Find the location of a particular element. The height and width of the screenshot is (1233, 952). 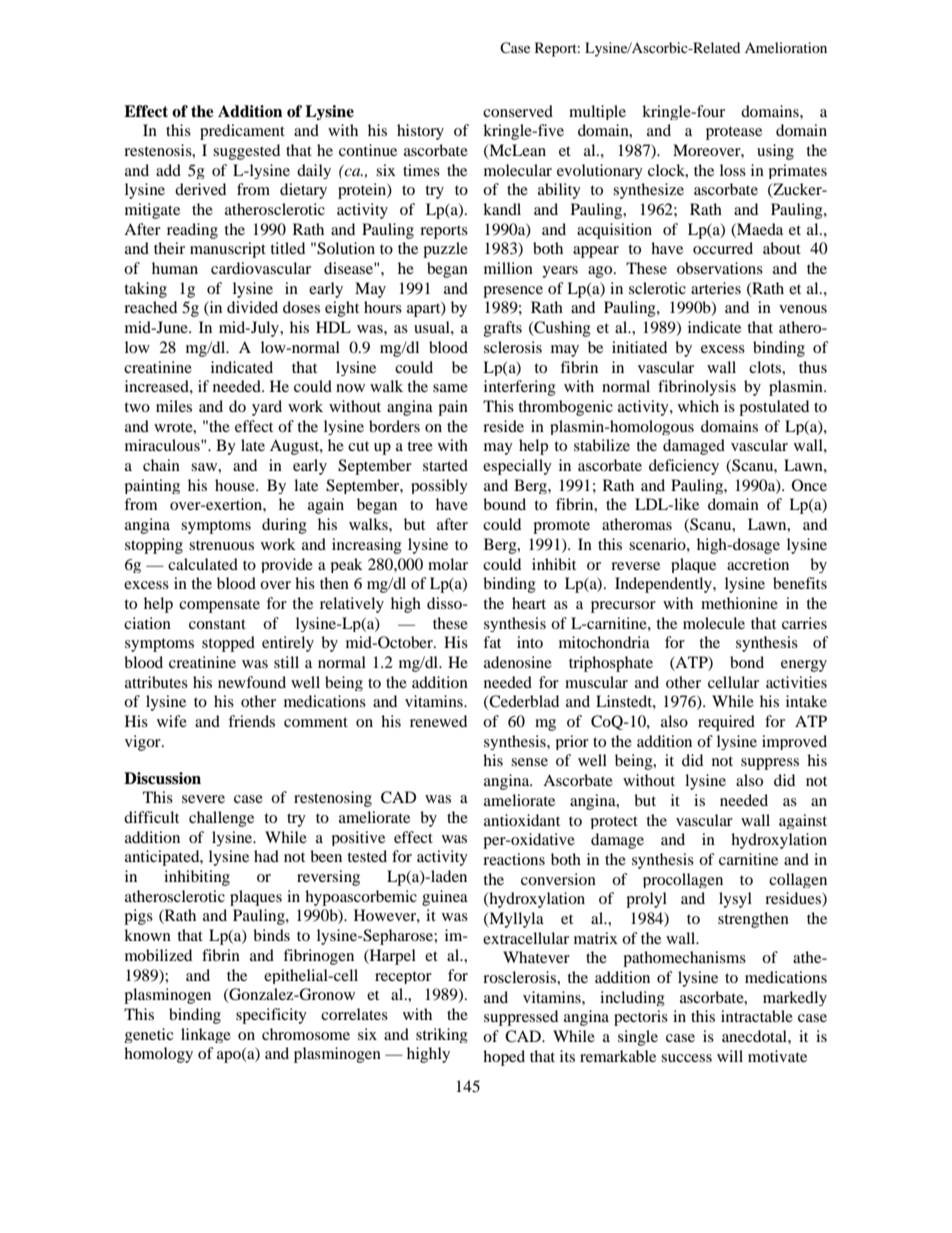

Amelioration is located at coordinates (786, 47).
